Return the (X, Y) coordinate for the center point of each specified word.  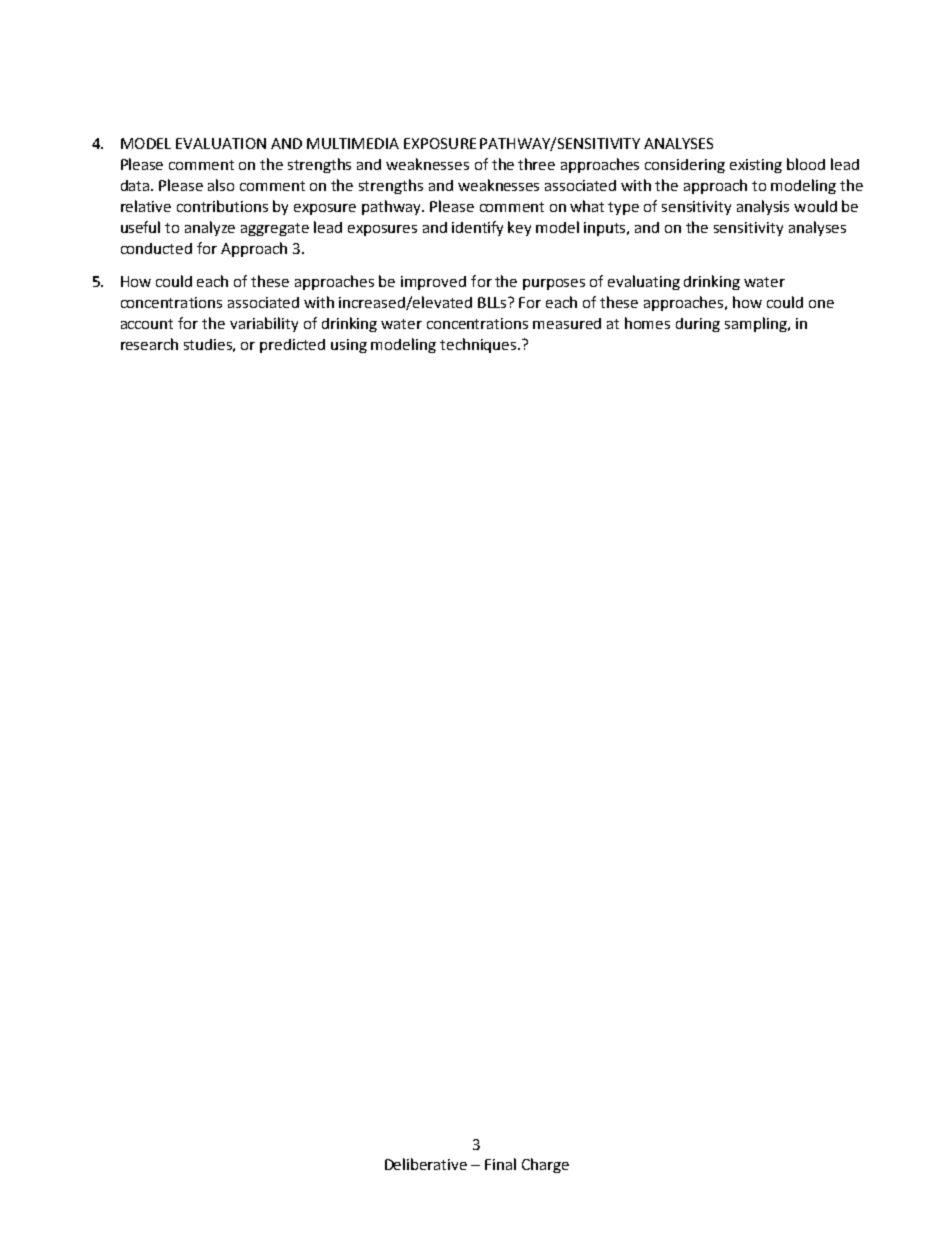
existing (756, 166)
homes (647, 323)
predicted (292, 346)
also (221, 185)
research (149, 344)
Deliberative (426, 1164)
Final (500, 1164)
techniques (479, 345)
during (698, 325)
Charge (545, 1165)
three (536, 164)
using (349, 346)
